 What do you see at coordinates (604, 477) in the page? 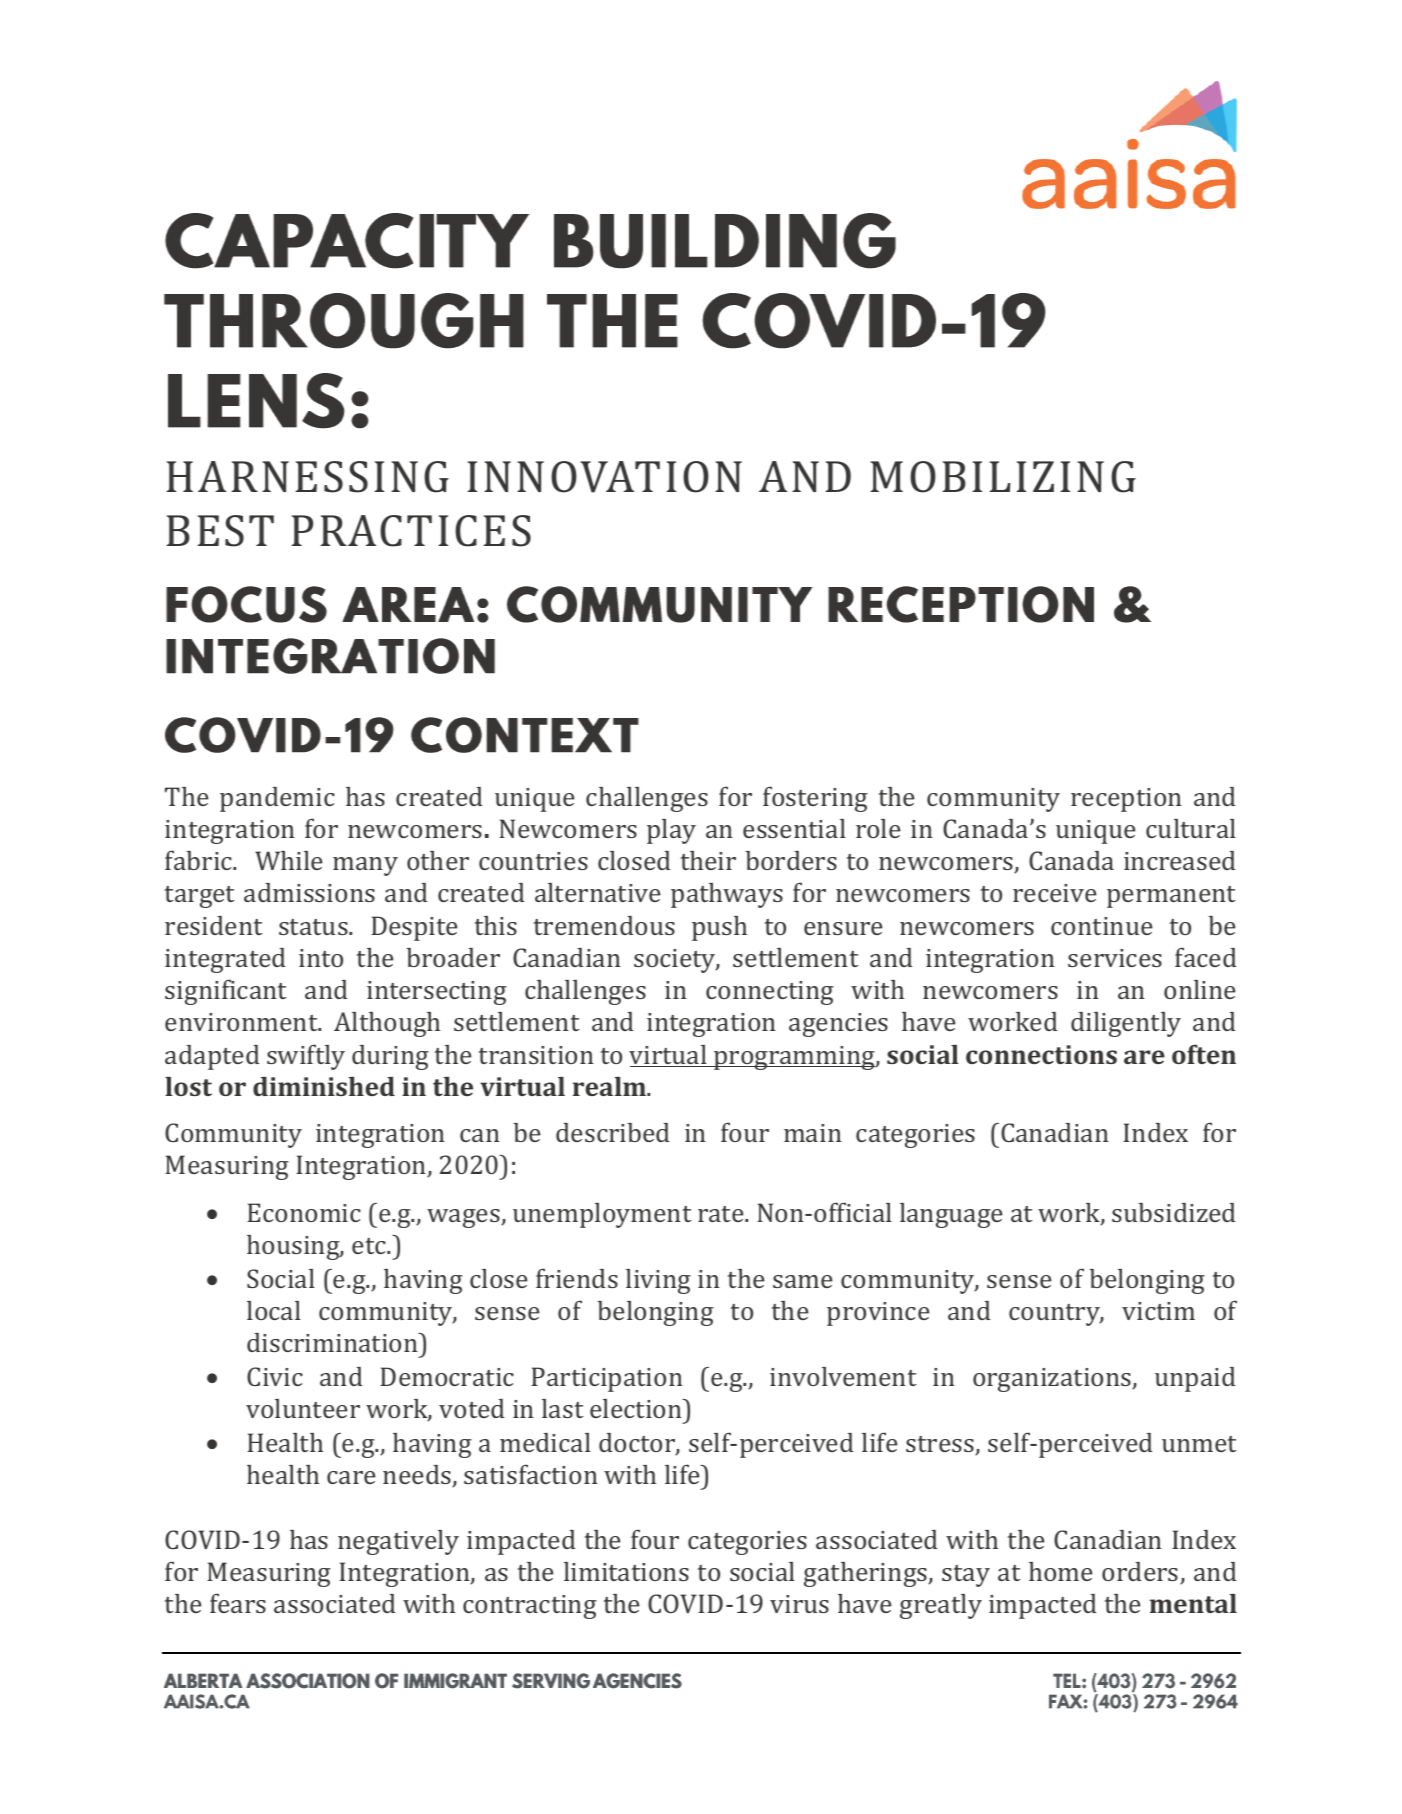
I see `INNOVATION` at bounding box center [604, 477].
